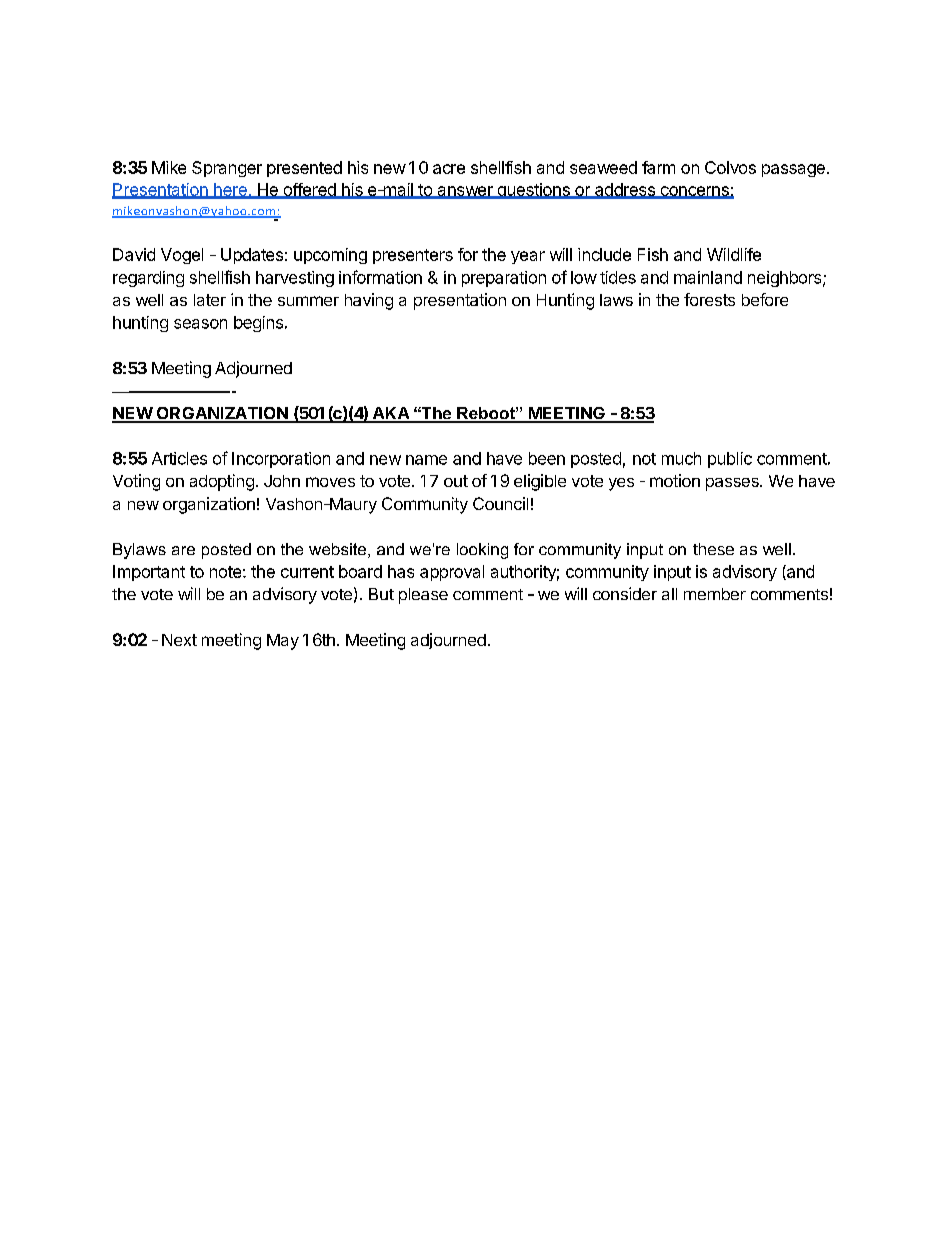 The height and width of the screenshot is (1233, 952). I want to click on having, so click(369, 301).
